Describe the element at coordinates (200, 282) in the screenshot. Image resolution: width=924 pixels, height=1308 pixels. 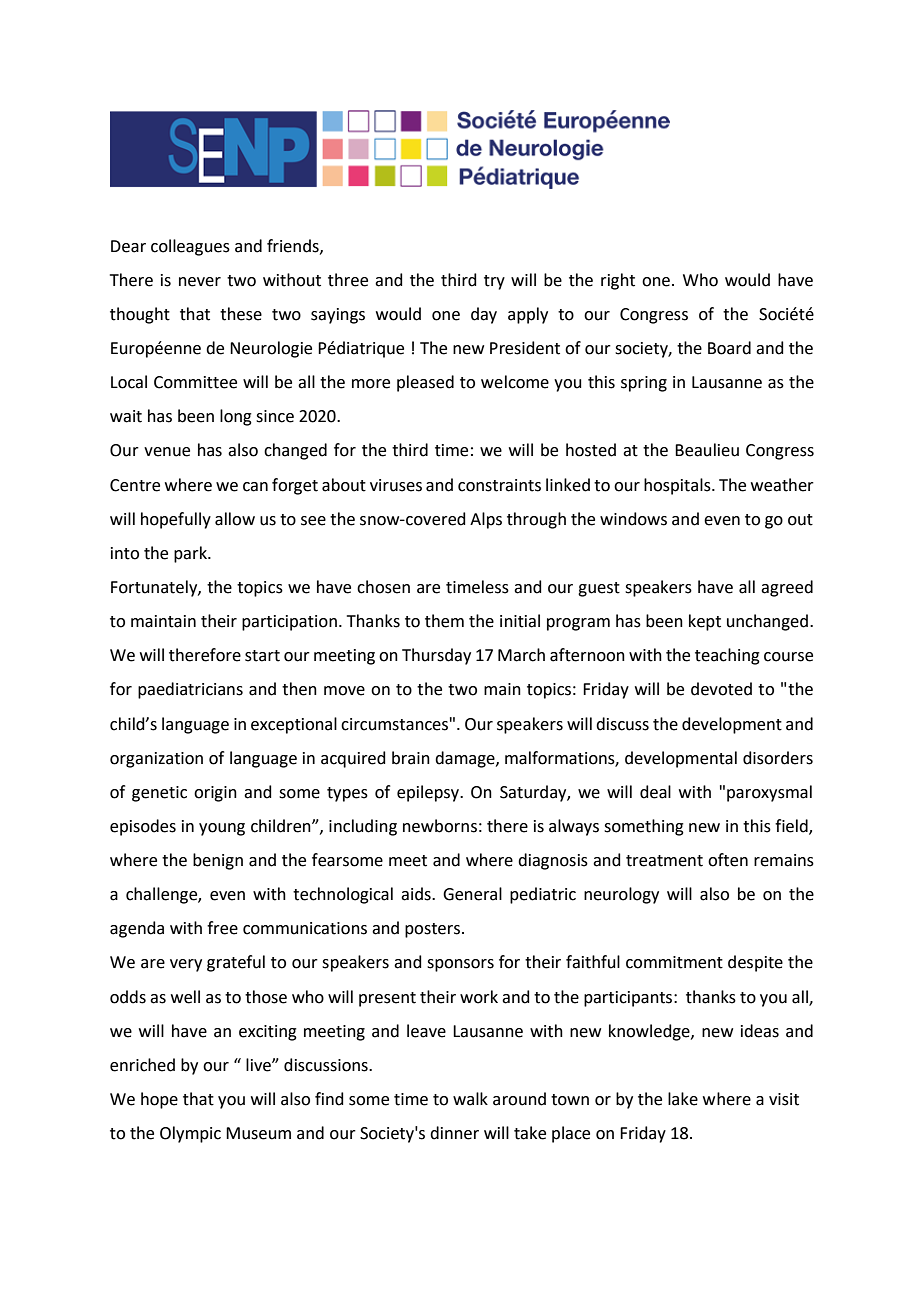
I see `never` at that location.
